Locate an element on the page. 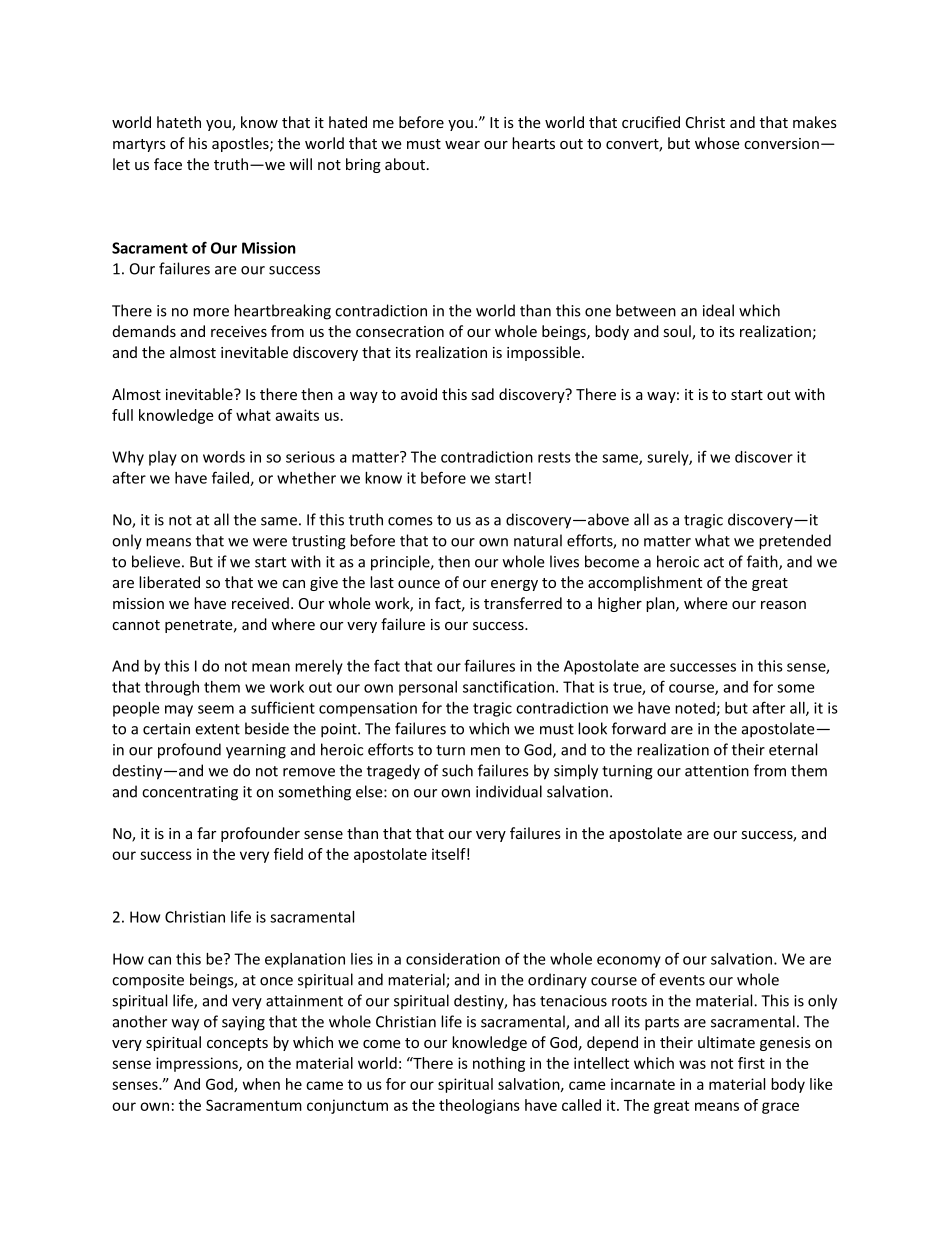 This document has width=952, height=1233. impressions is located at coordinates (198, 1064).
